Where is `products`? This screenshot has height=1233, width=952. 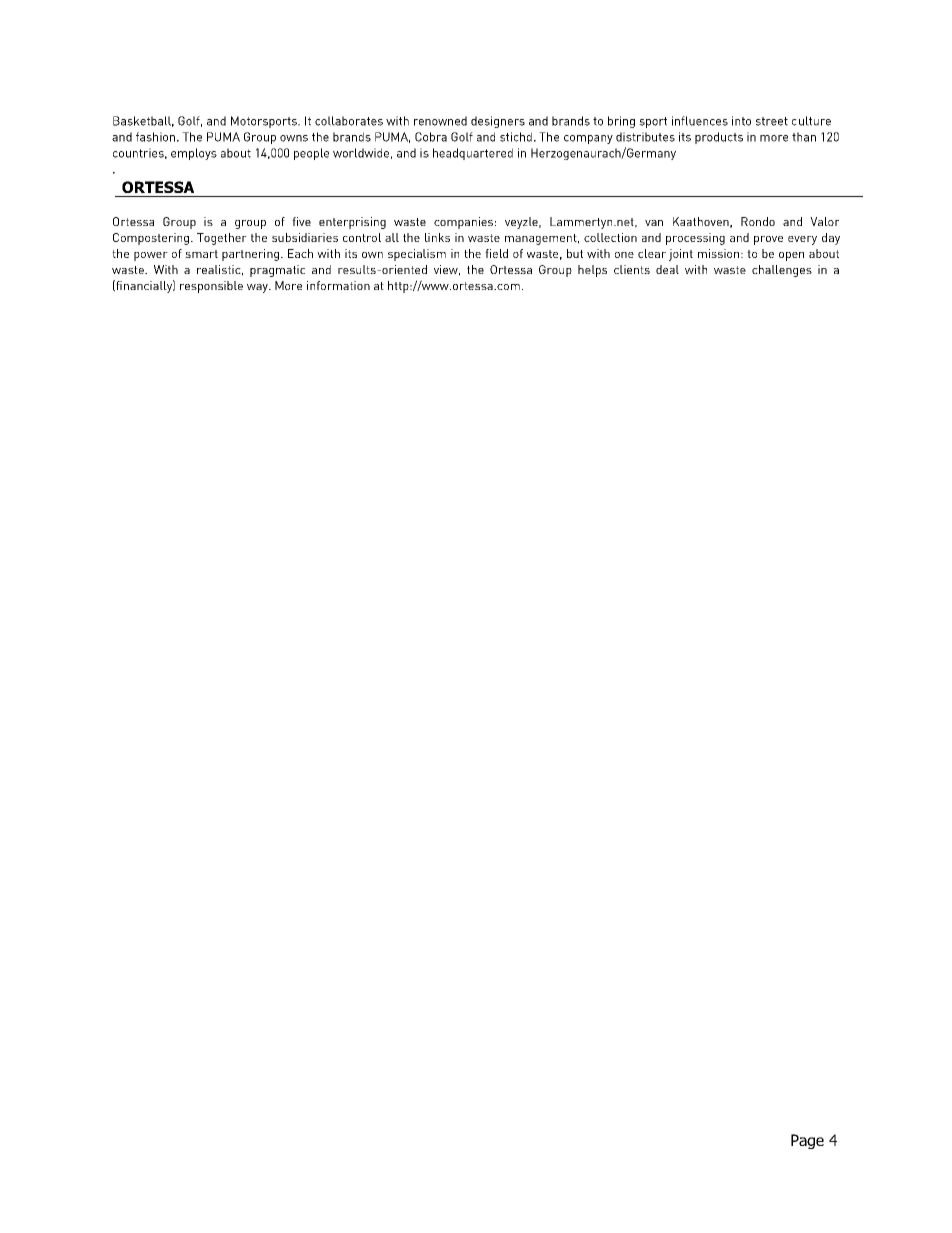 products is located at coordinates (719, 138).
